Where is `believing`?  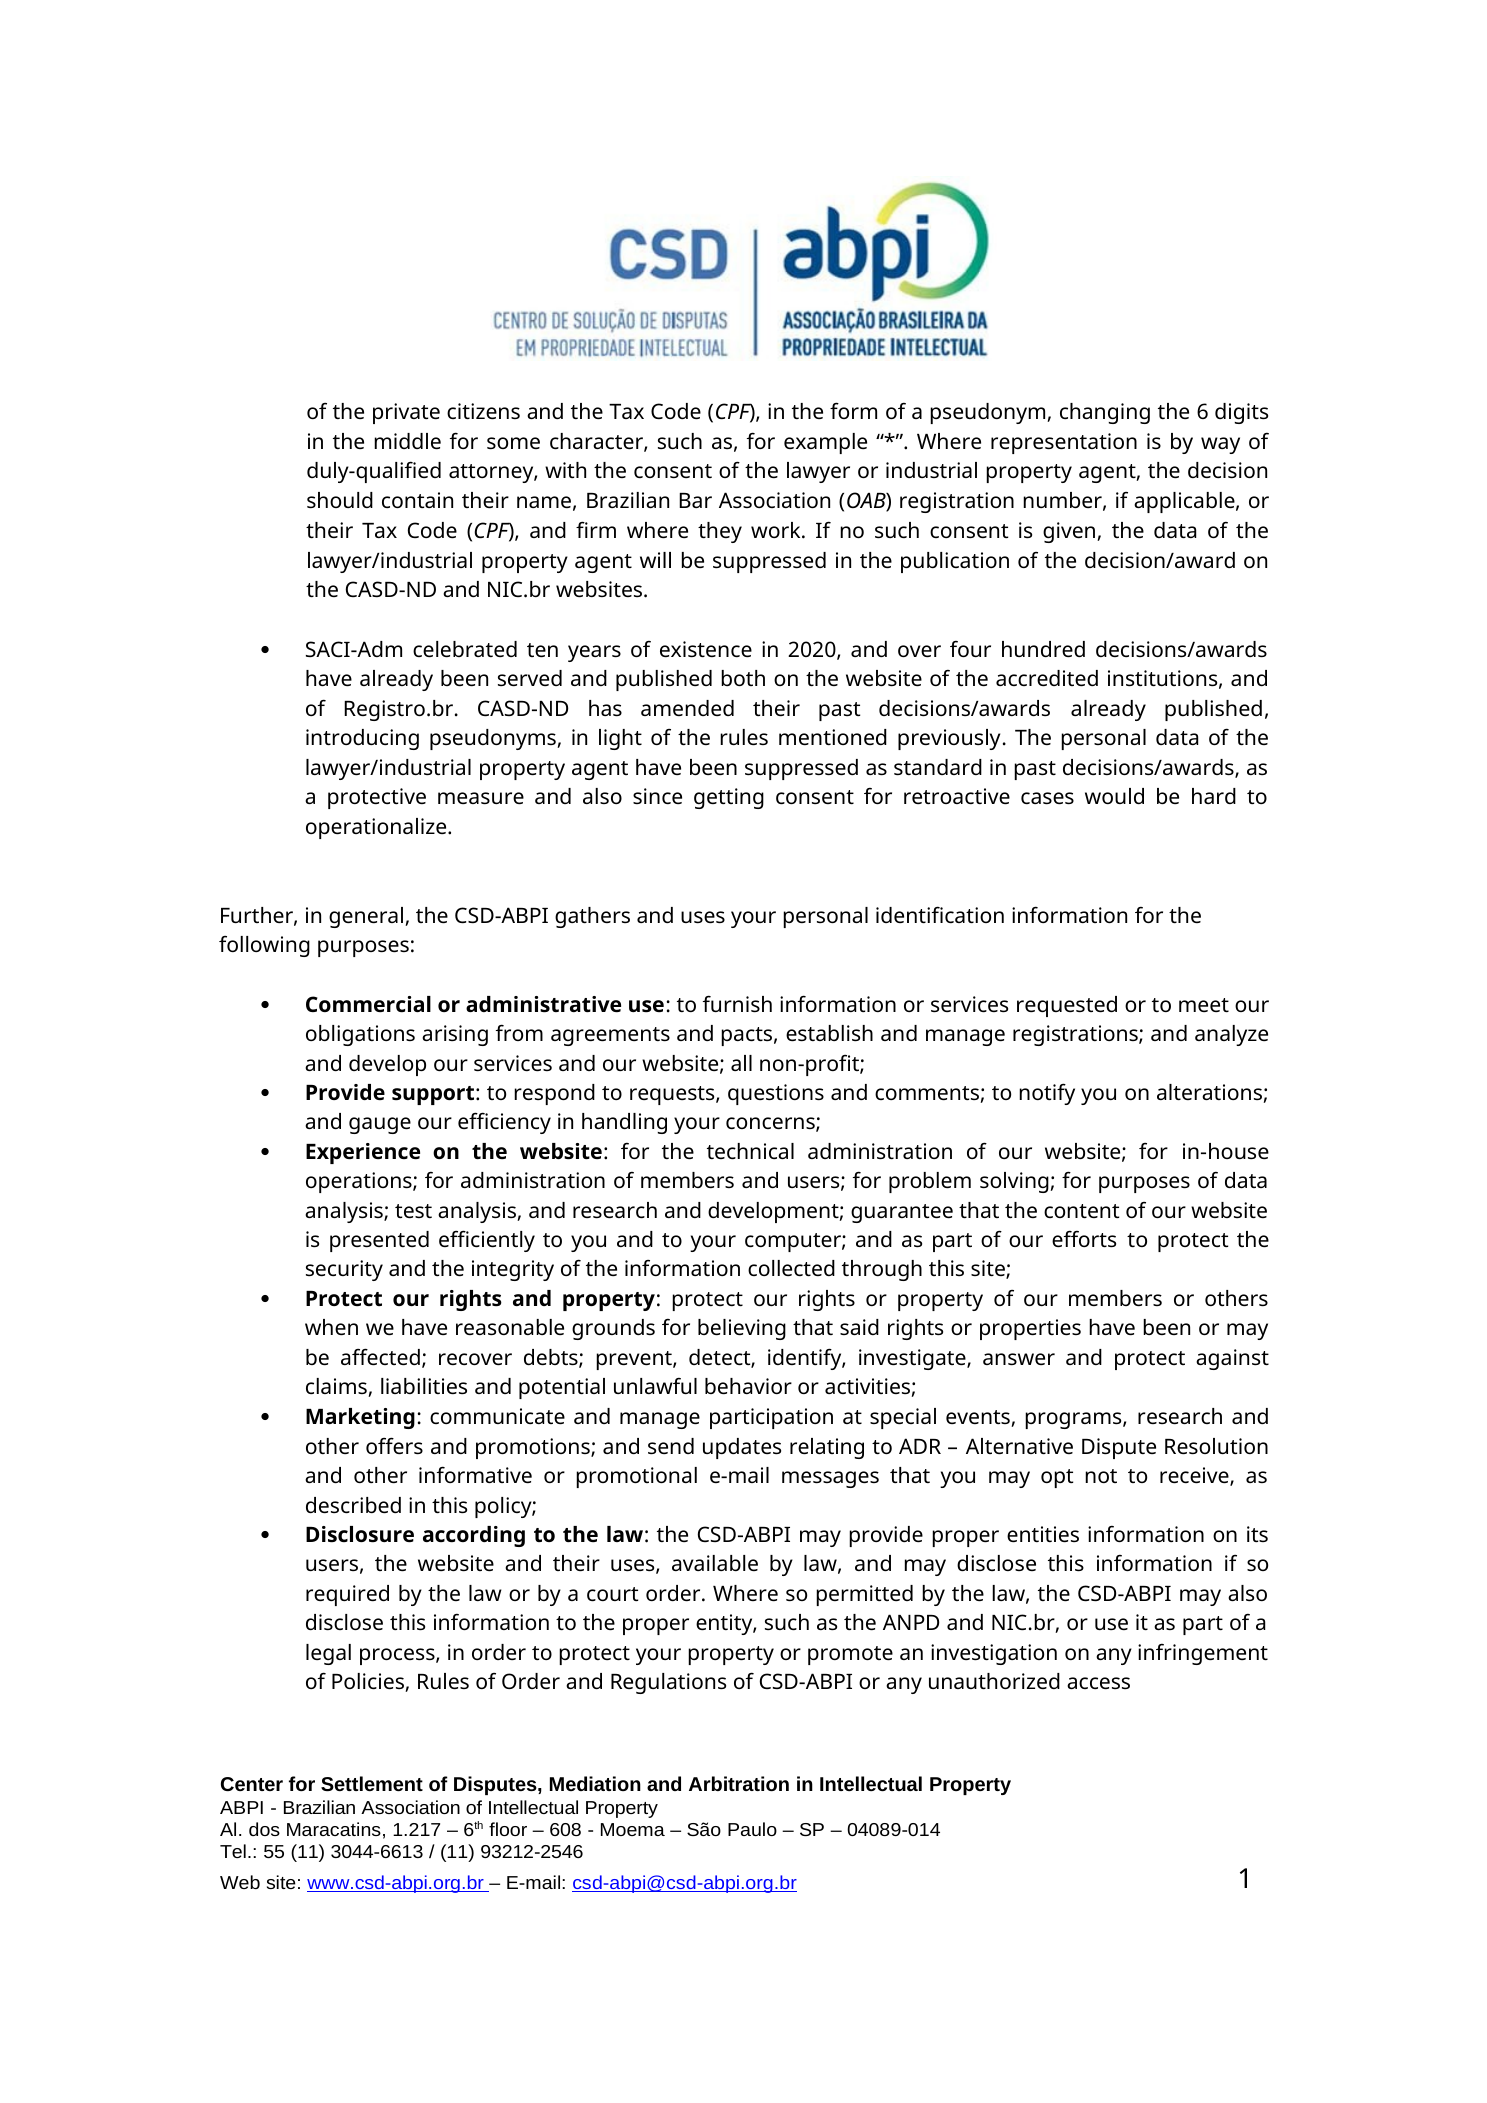
believing is located at coordinates (742, 1329).
